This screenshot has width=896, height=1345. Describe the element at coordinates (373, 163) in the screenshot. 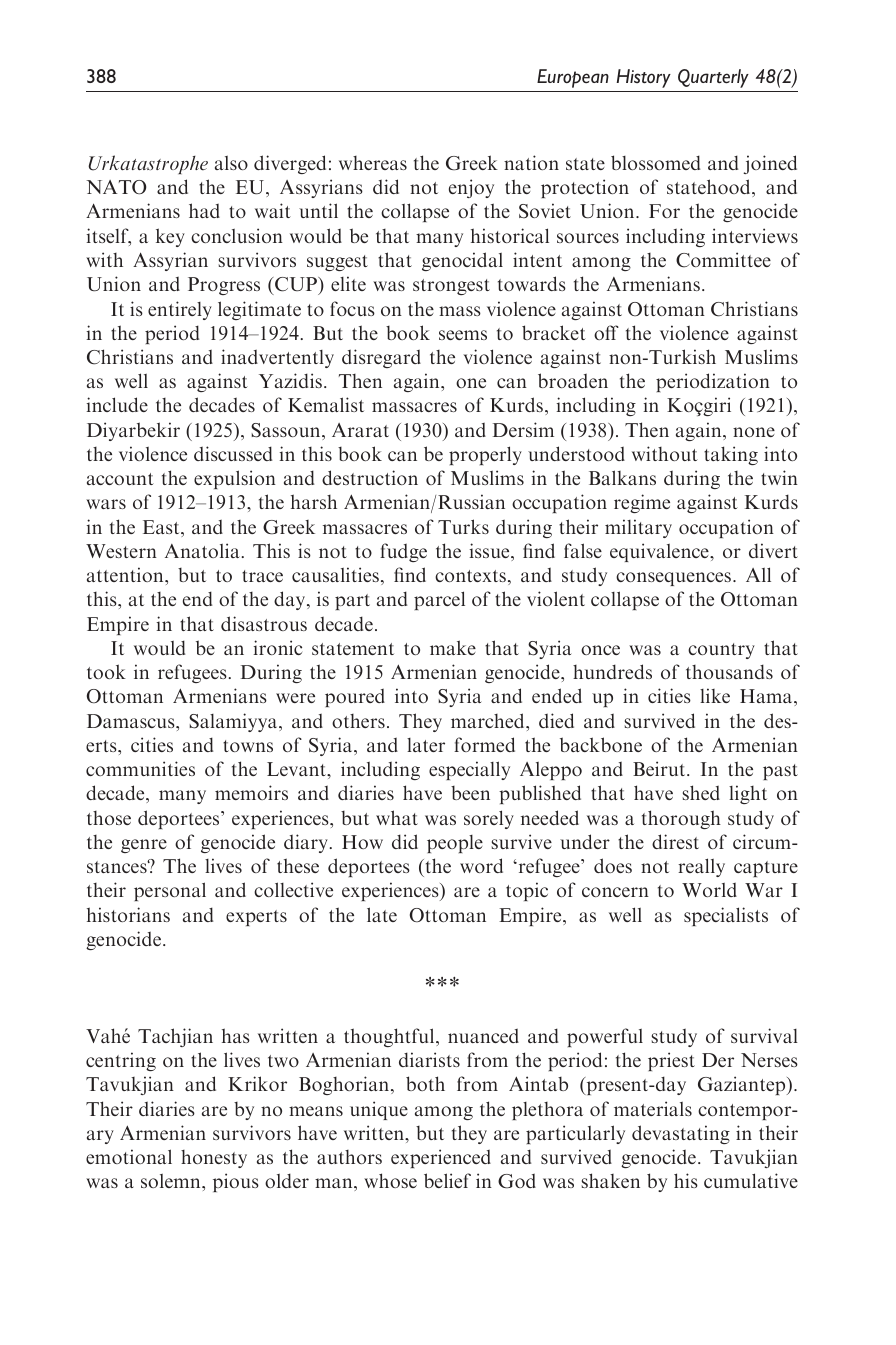

I see `whereas` at that location.
